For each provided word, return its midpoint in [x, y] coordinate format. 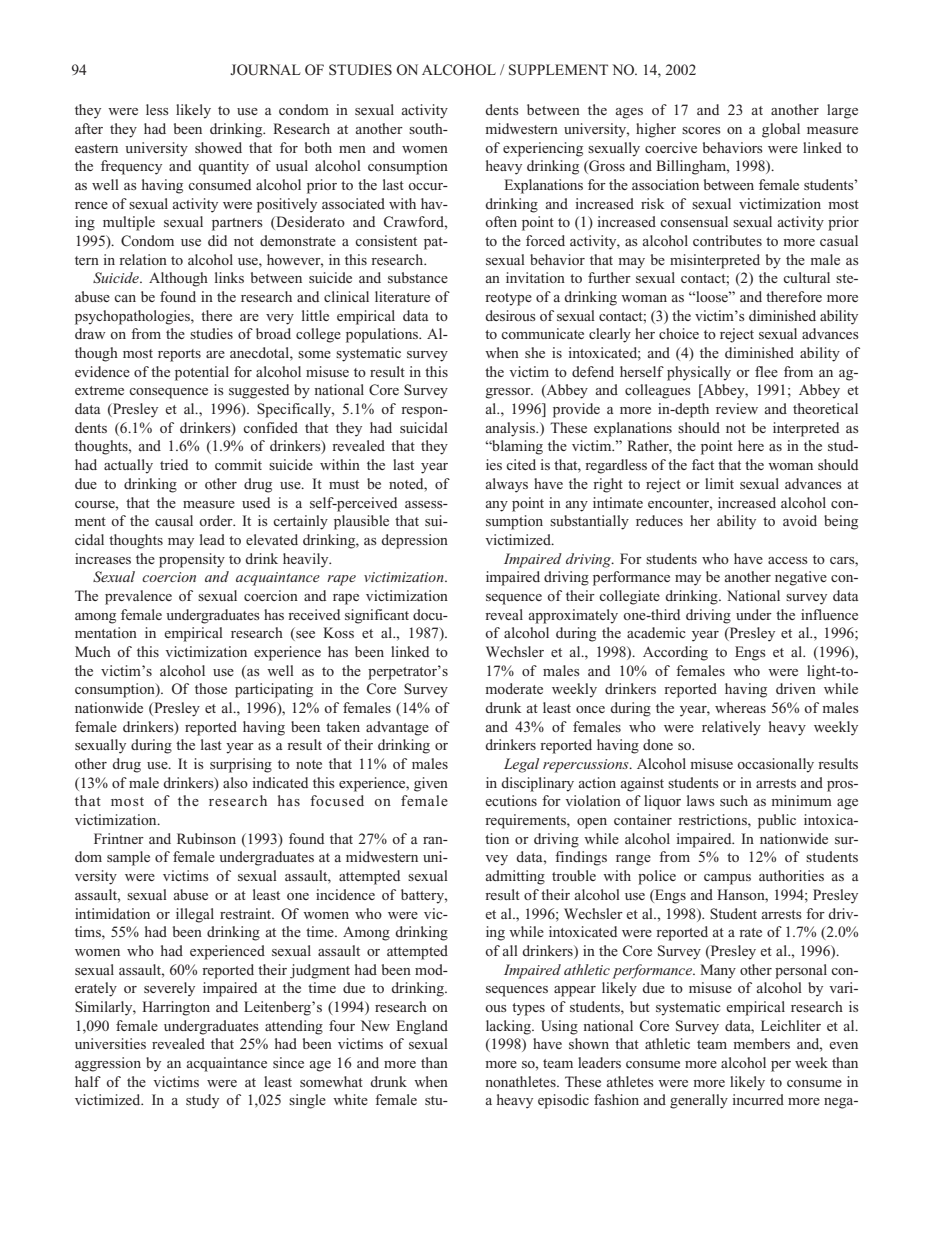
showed [218, 147]
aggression [108, 1064]
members [761, 1043]
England [422, 1027]
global [781, 130]
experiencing [543, 149]
